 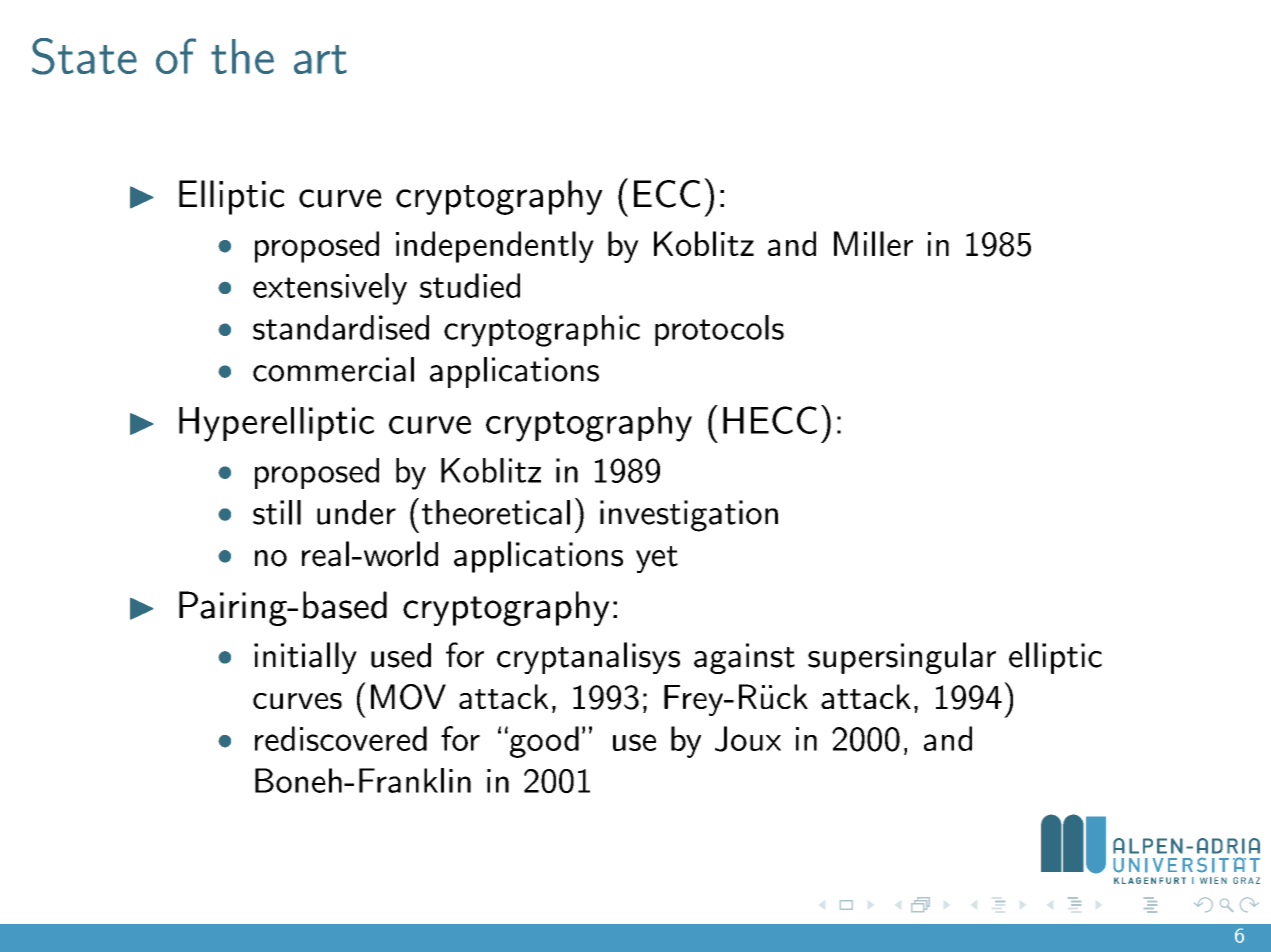 I want to click on extensively, so click(x=330, y=289).
